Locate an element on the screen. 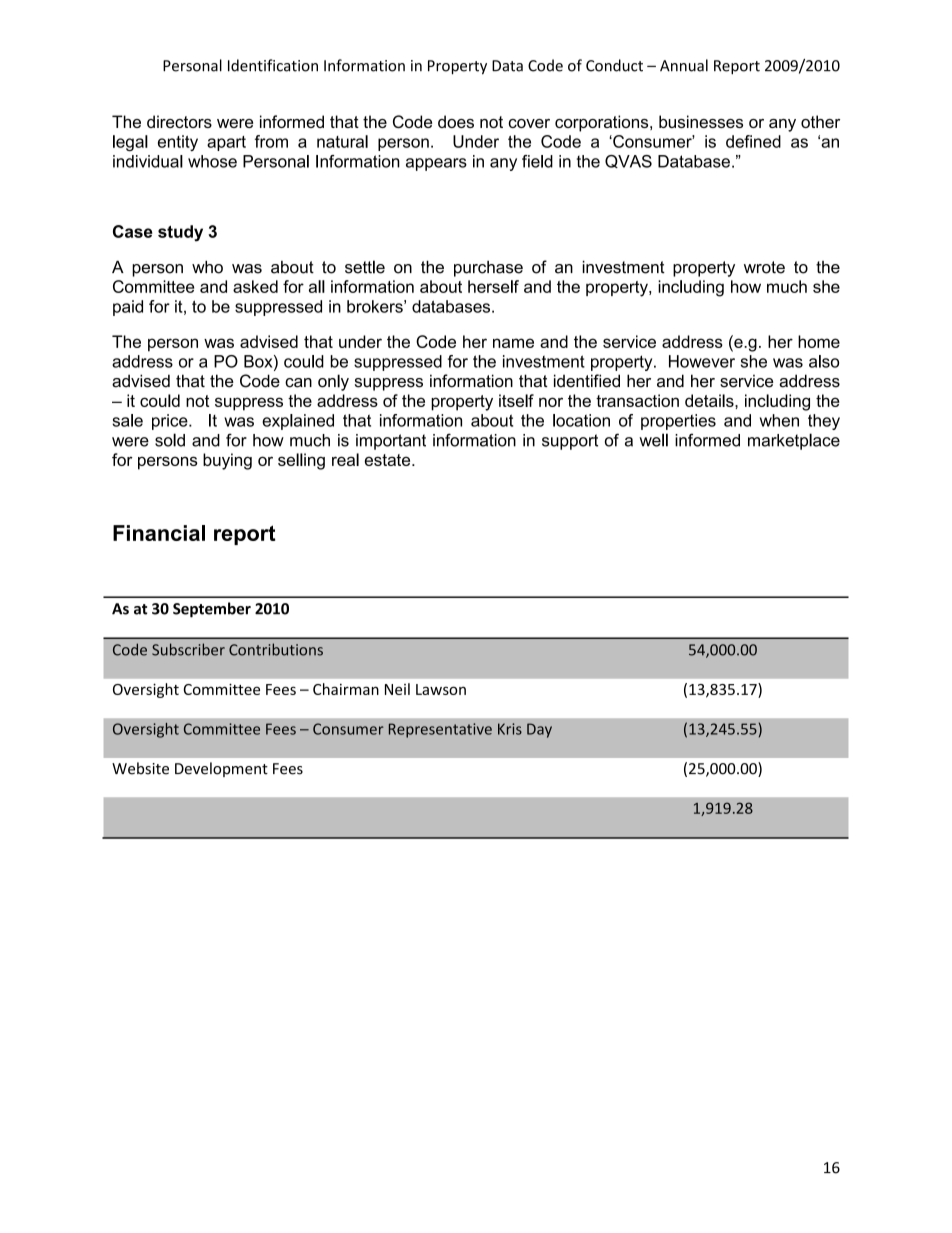 Image resolution: width=952 pixels, height=1233 pixels. itself is located at coordinates (516, 400).
